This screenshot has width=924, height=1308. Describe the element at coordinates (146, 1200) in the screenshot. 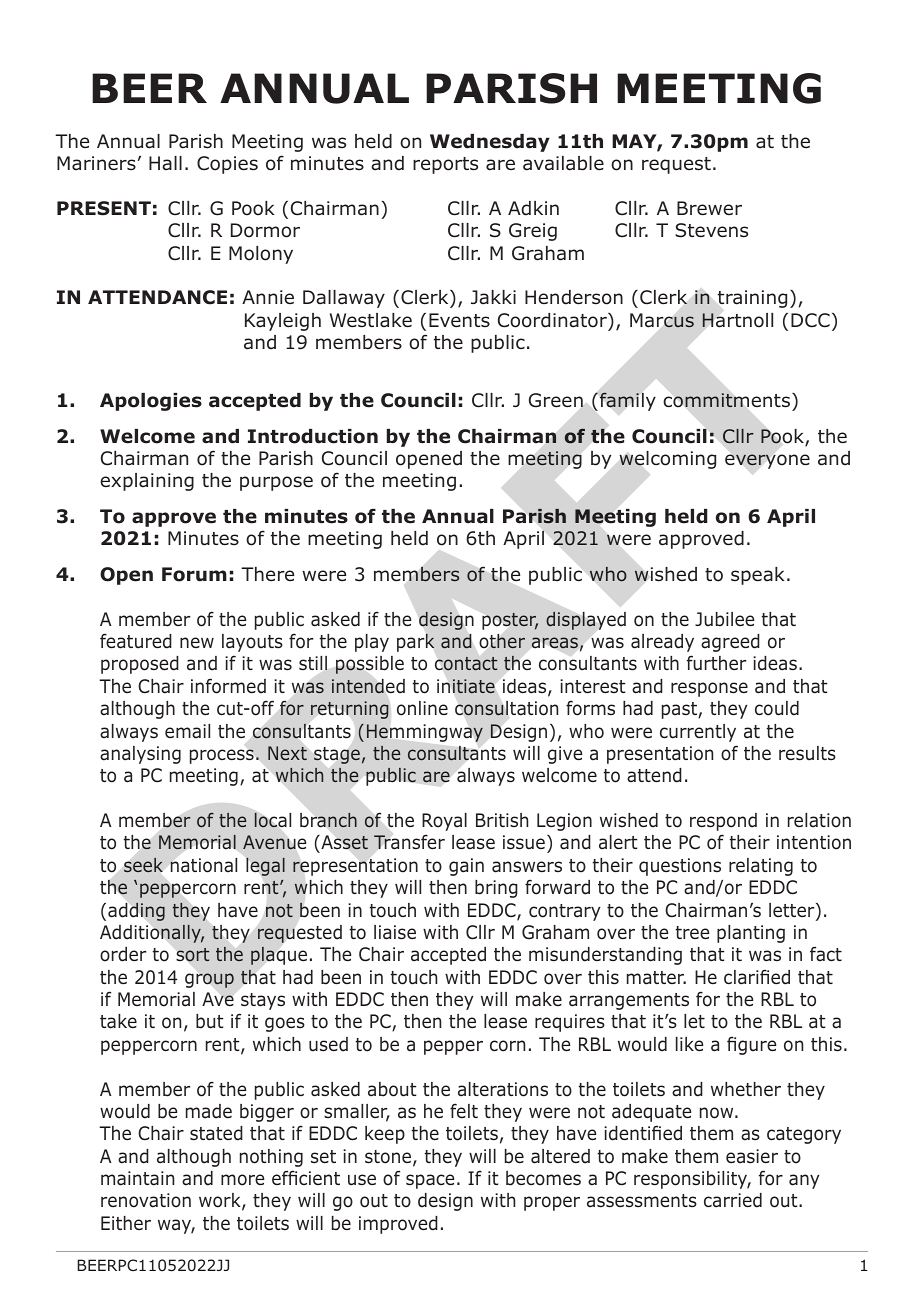

I see `renovation` at that location.
